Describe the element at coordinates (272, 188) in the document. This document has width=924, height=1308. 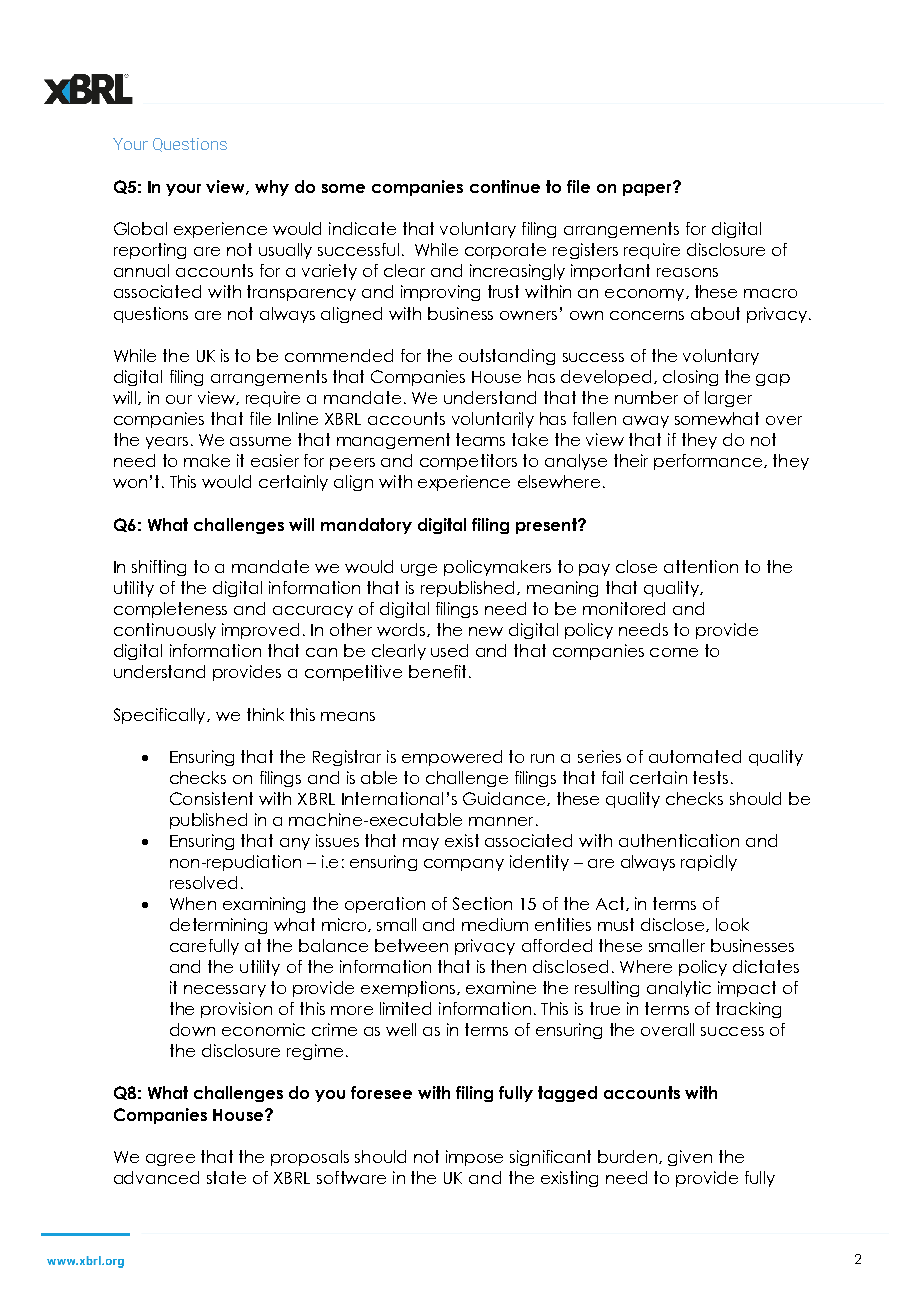
I see `why` at that location.
